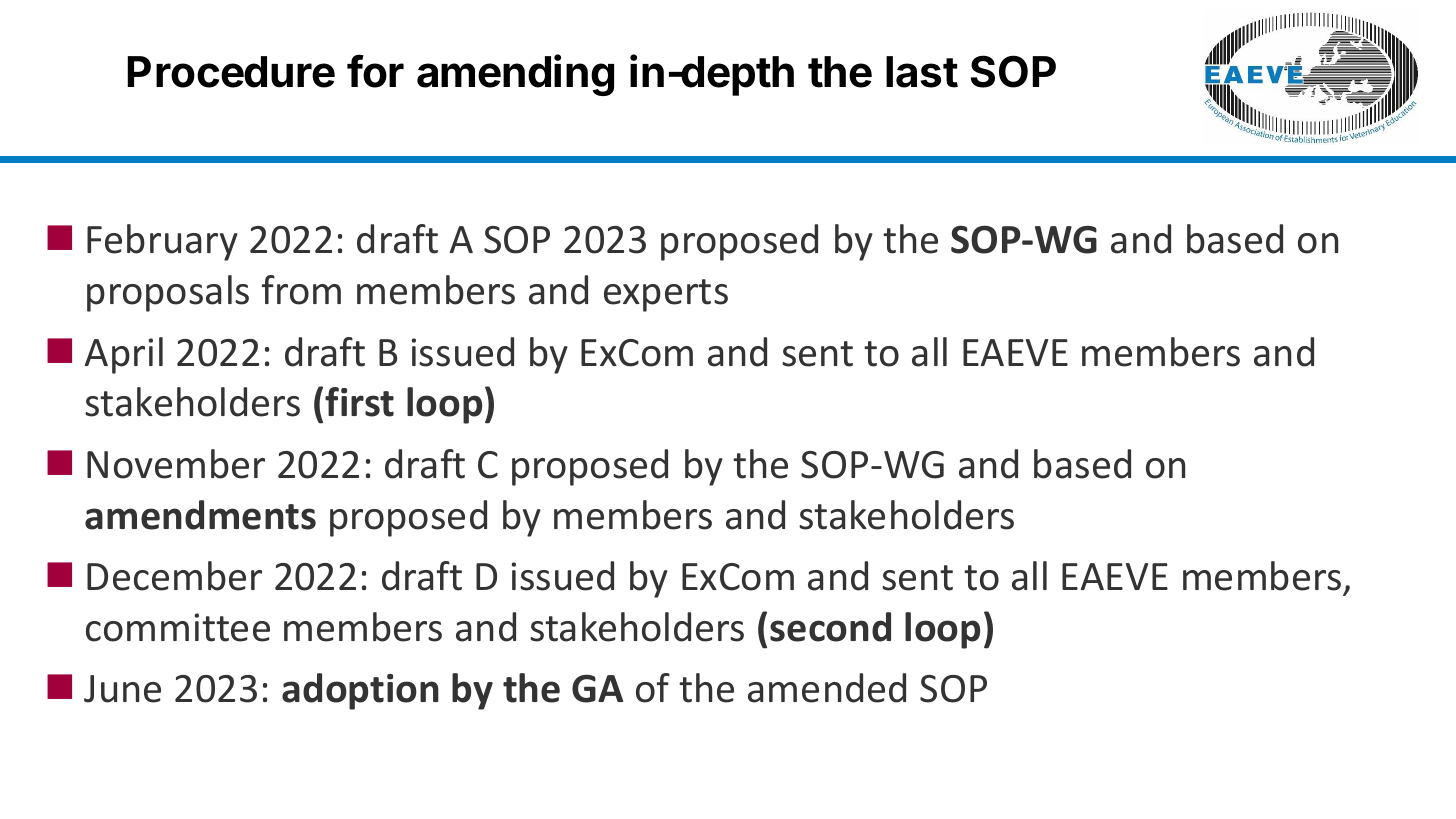 This screenshot has height=819, width=1456. What do you see at coordinates (301, 290) in the screenshot?
I see `from` at bounding box center [301, 290].
